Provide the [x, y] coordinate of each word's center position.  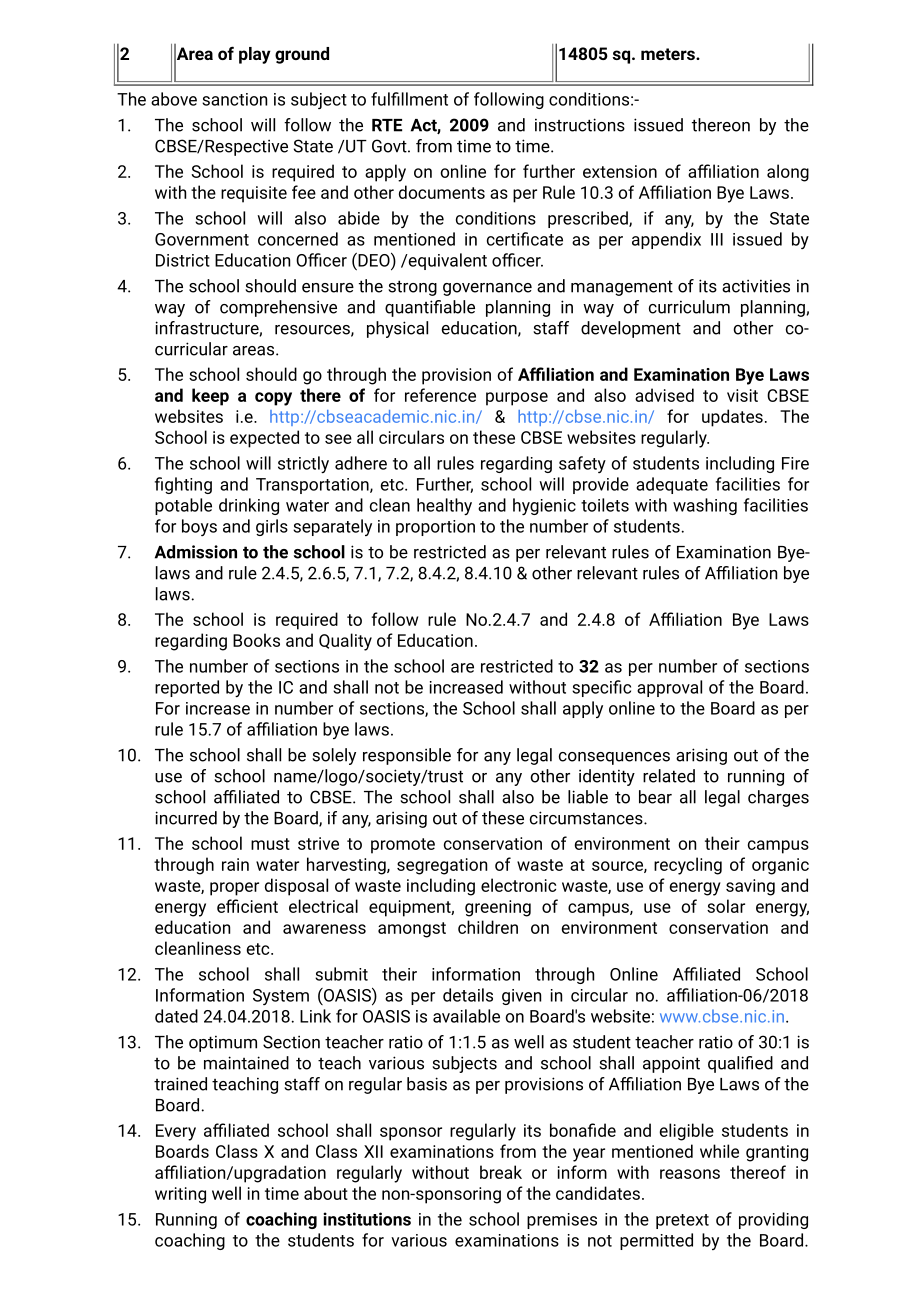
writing [180, 1195]
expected [264, 439]
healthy [444, 506]
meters [669, 54]
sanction [234, 99]
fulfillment [409, 99]
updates [732, 418]
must [270, 844]
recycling [688, 866]
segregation [442, 866]
